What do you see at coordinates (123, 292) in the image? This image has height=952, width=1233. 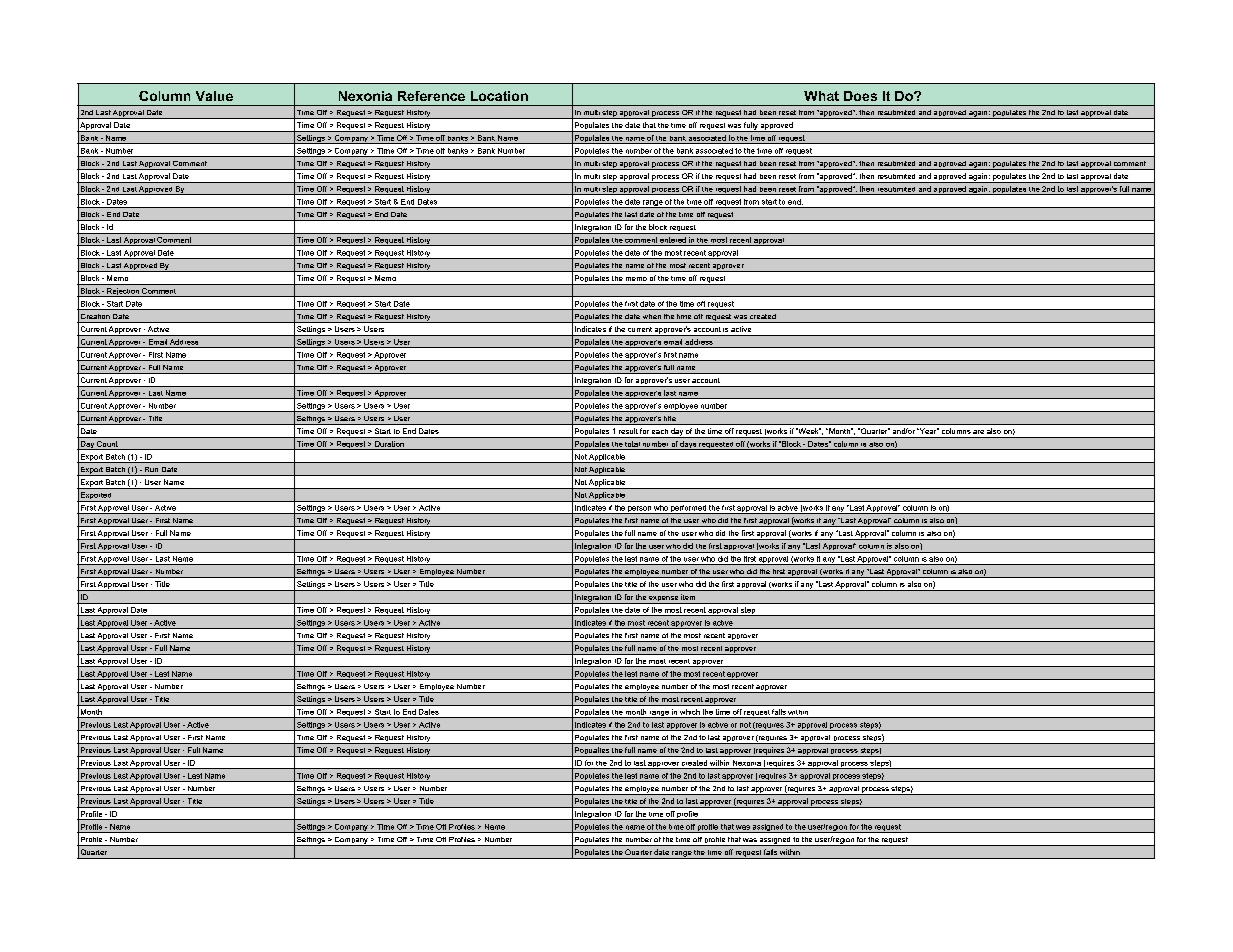 I see `Rejection` at bounding box center [123, 292].
